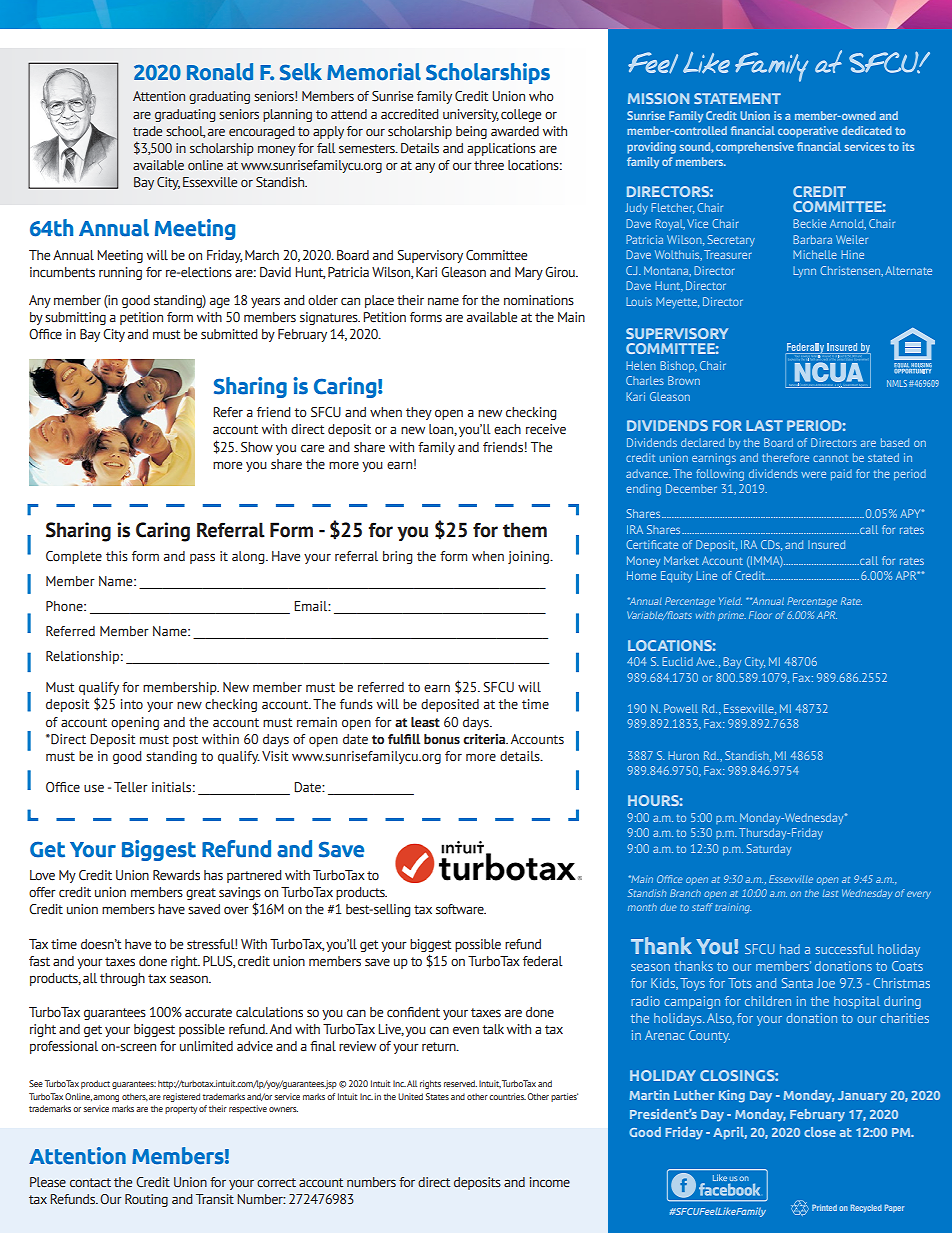  I want to click on school, so click(185, 132).
